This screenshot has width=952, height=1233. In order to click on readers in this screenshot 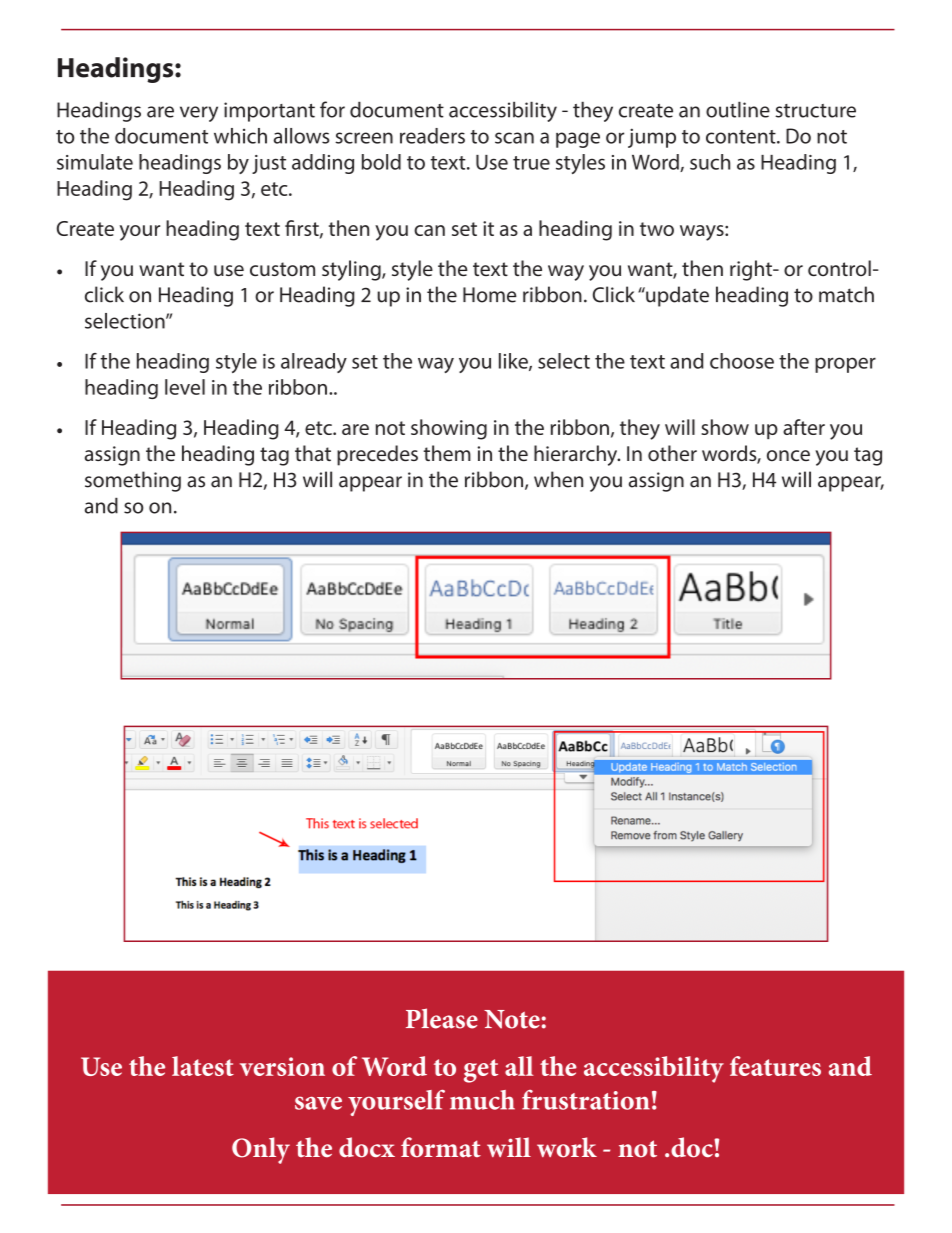, I will do `click(432, 136)`.
